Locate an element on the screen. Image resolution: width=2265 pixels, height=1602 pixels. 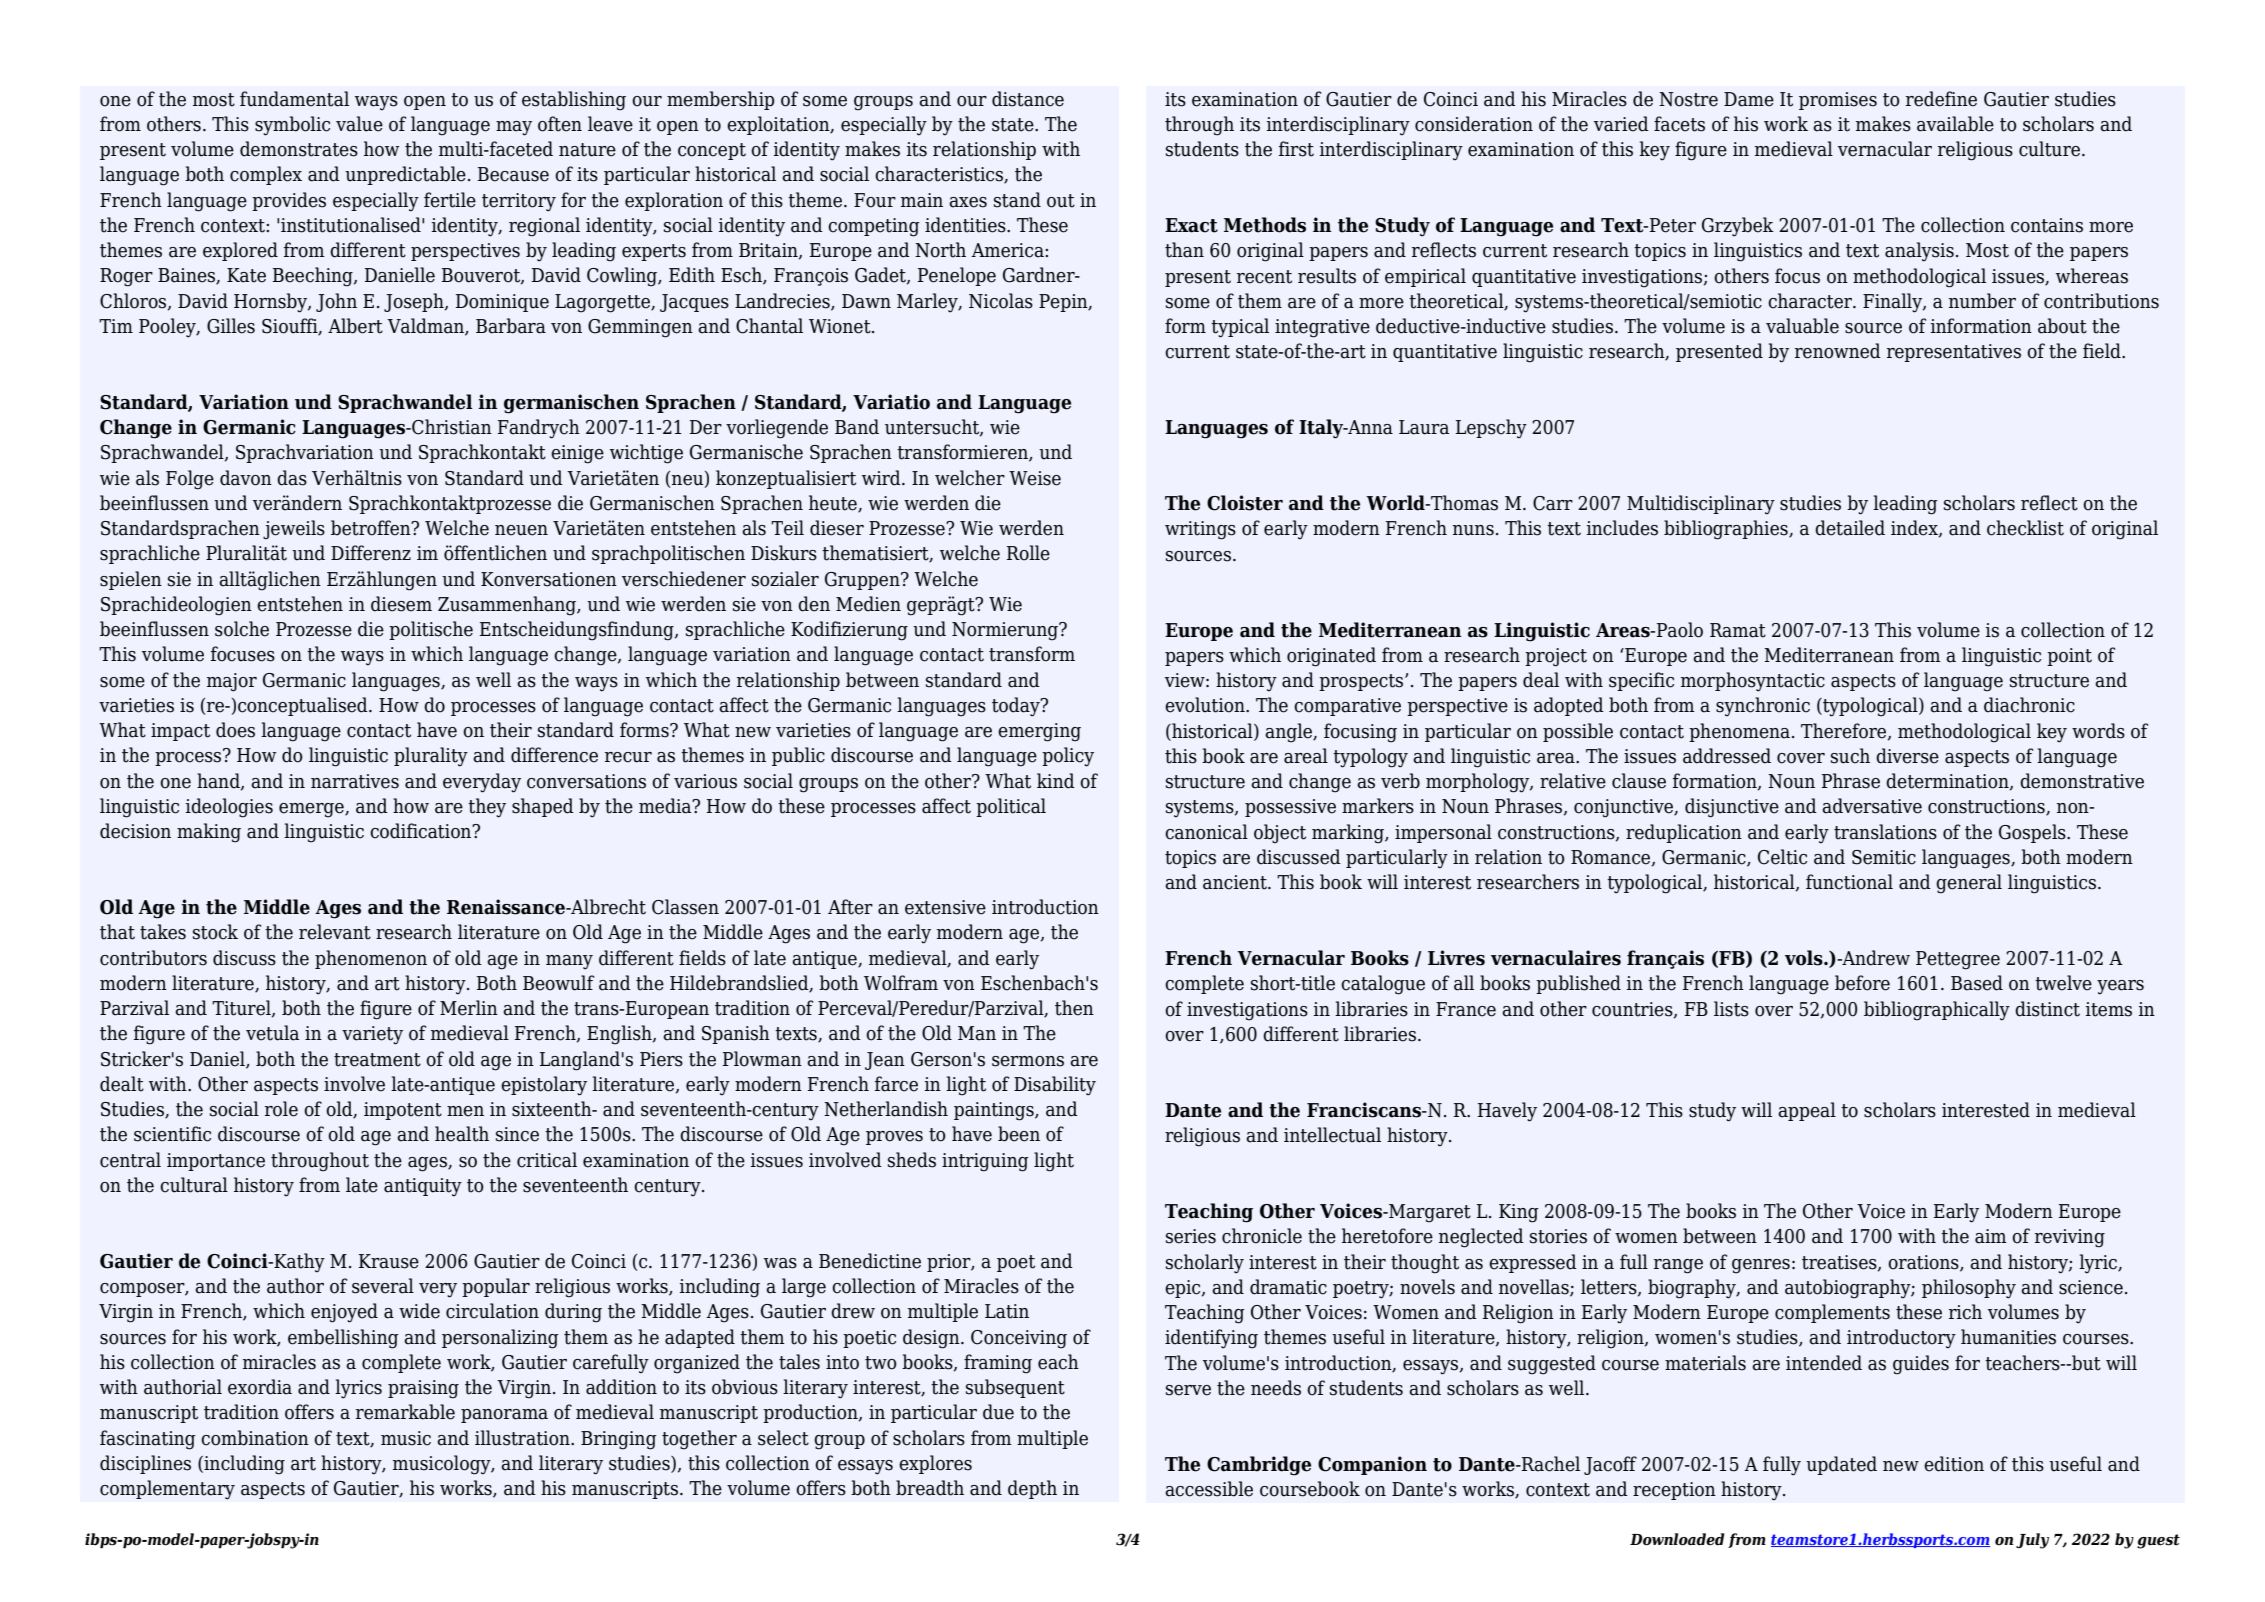
first is located at coordinates (1296, 149).
